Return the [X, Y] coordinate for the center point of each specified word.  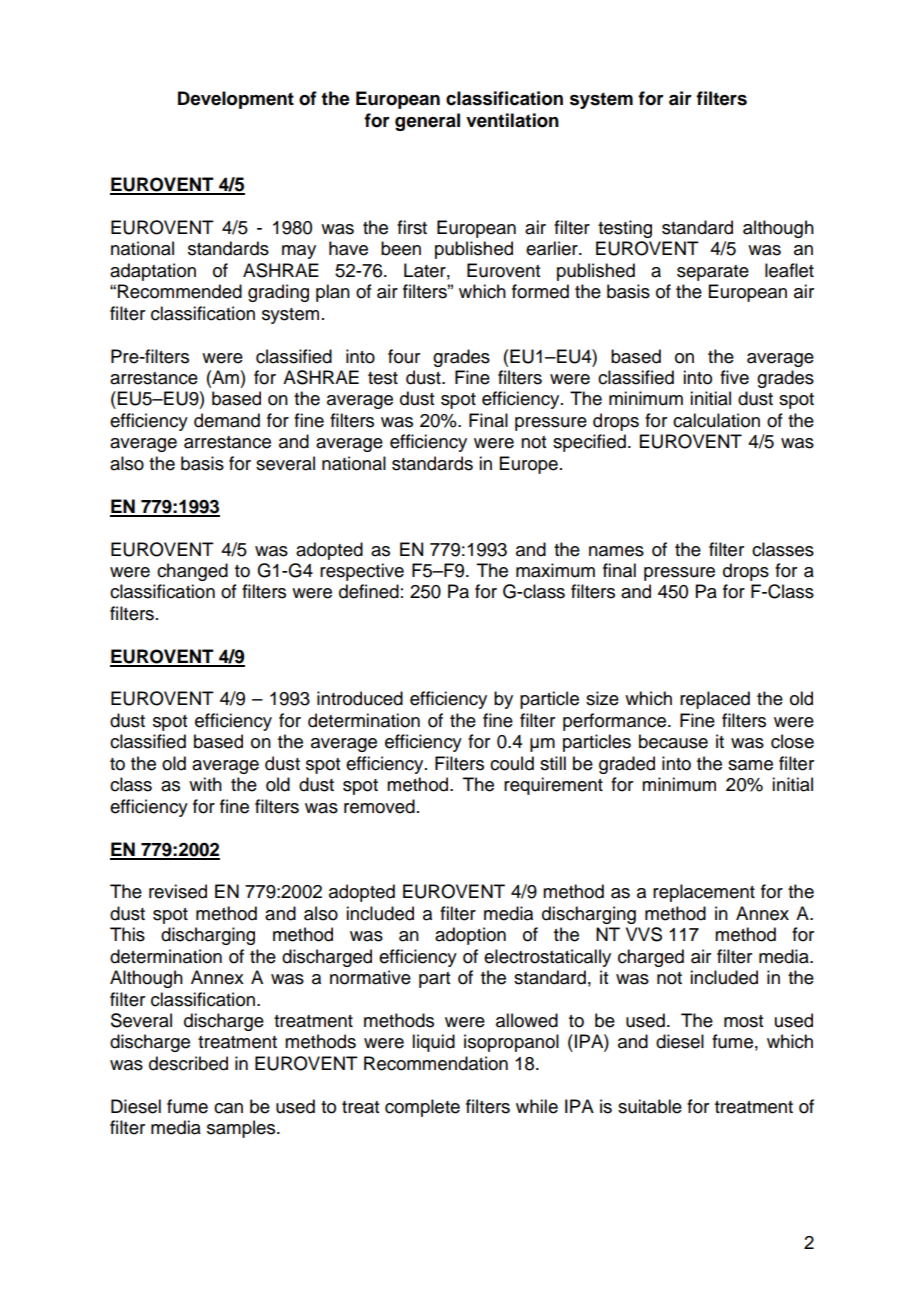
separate [713, 273]
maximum [555, 570]
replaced [715, 700]
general [427, 122]
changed [192, 572]
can [228, 1108]
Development [236, 100]
